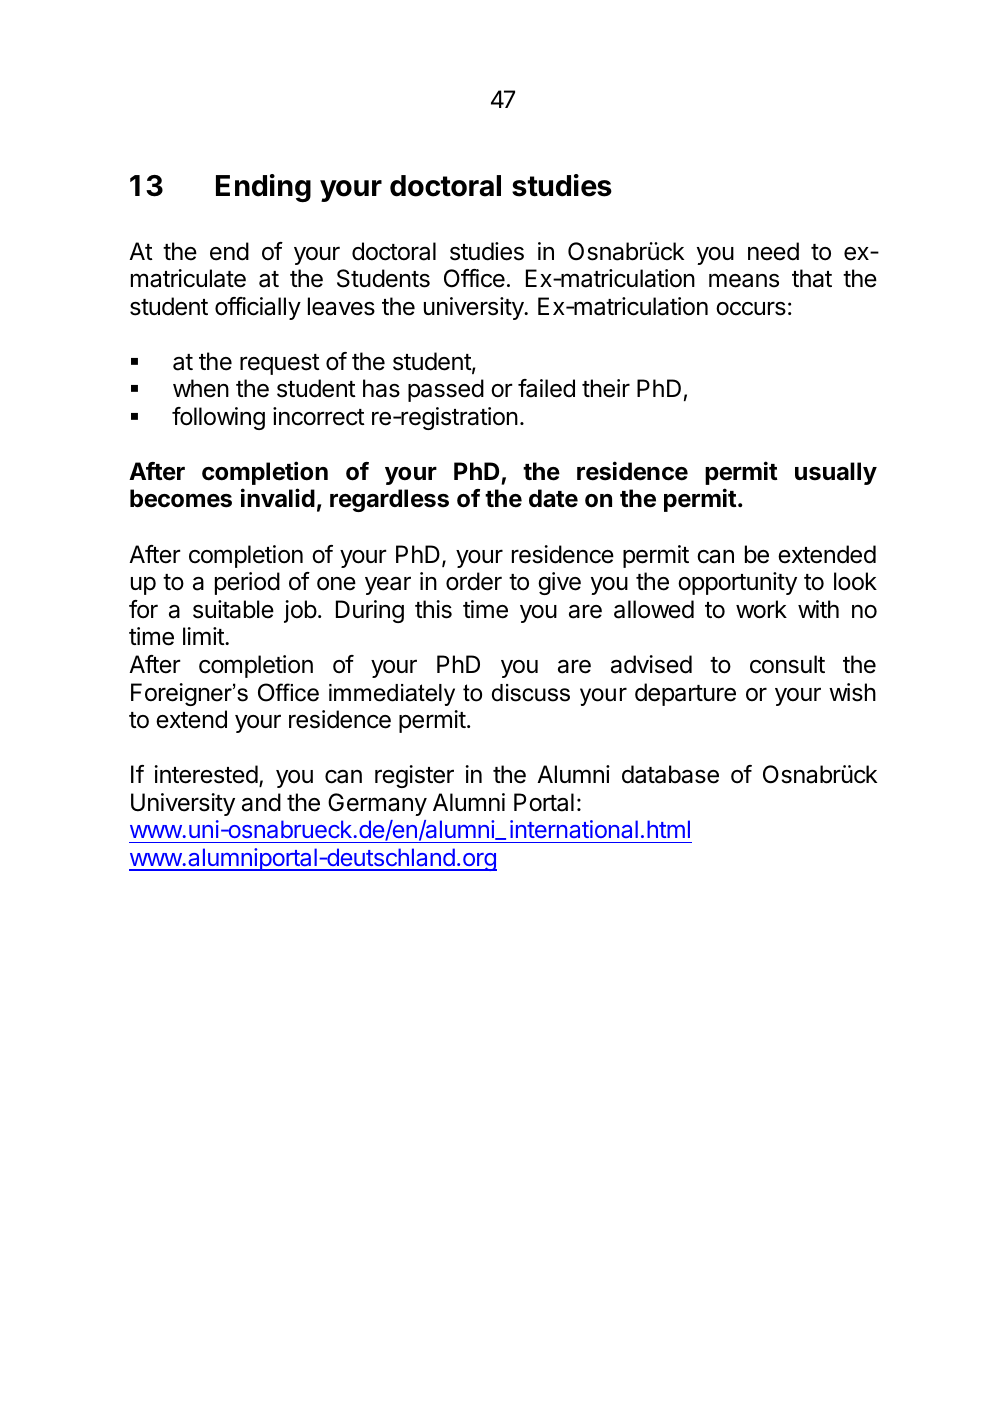 Image resolution: width=1006 pixels, height=1427 pixels. I want to click on that, so click(812, 278).
